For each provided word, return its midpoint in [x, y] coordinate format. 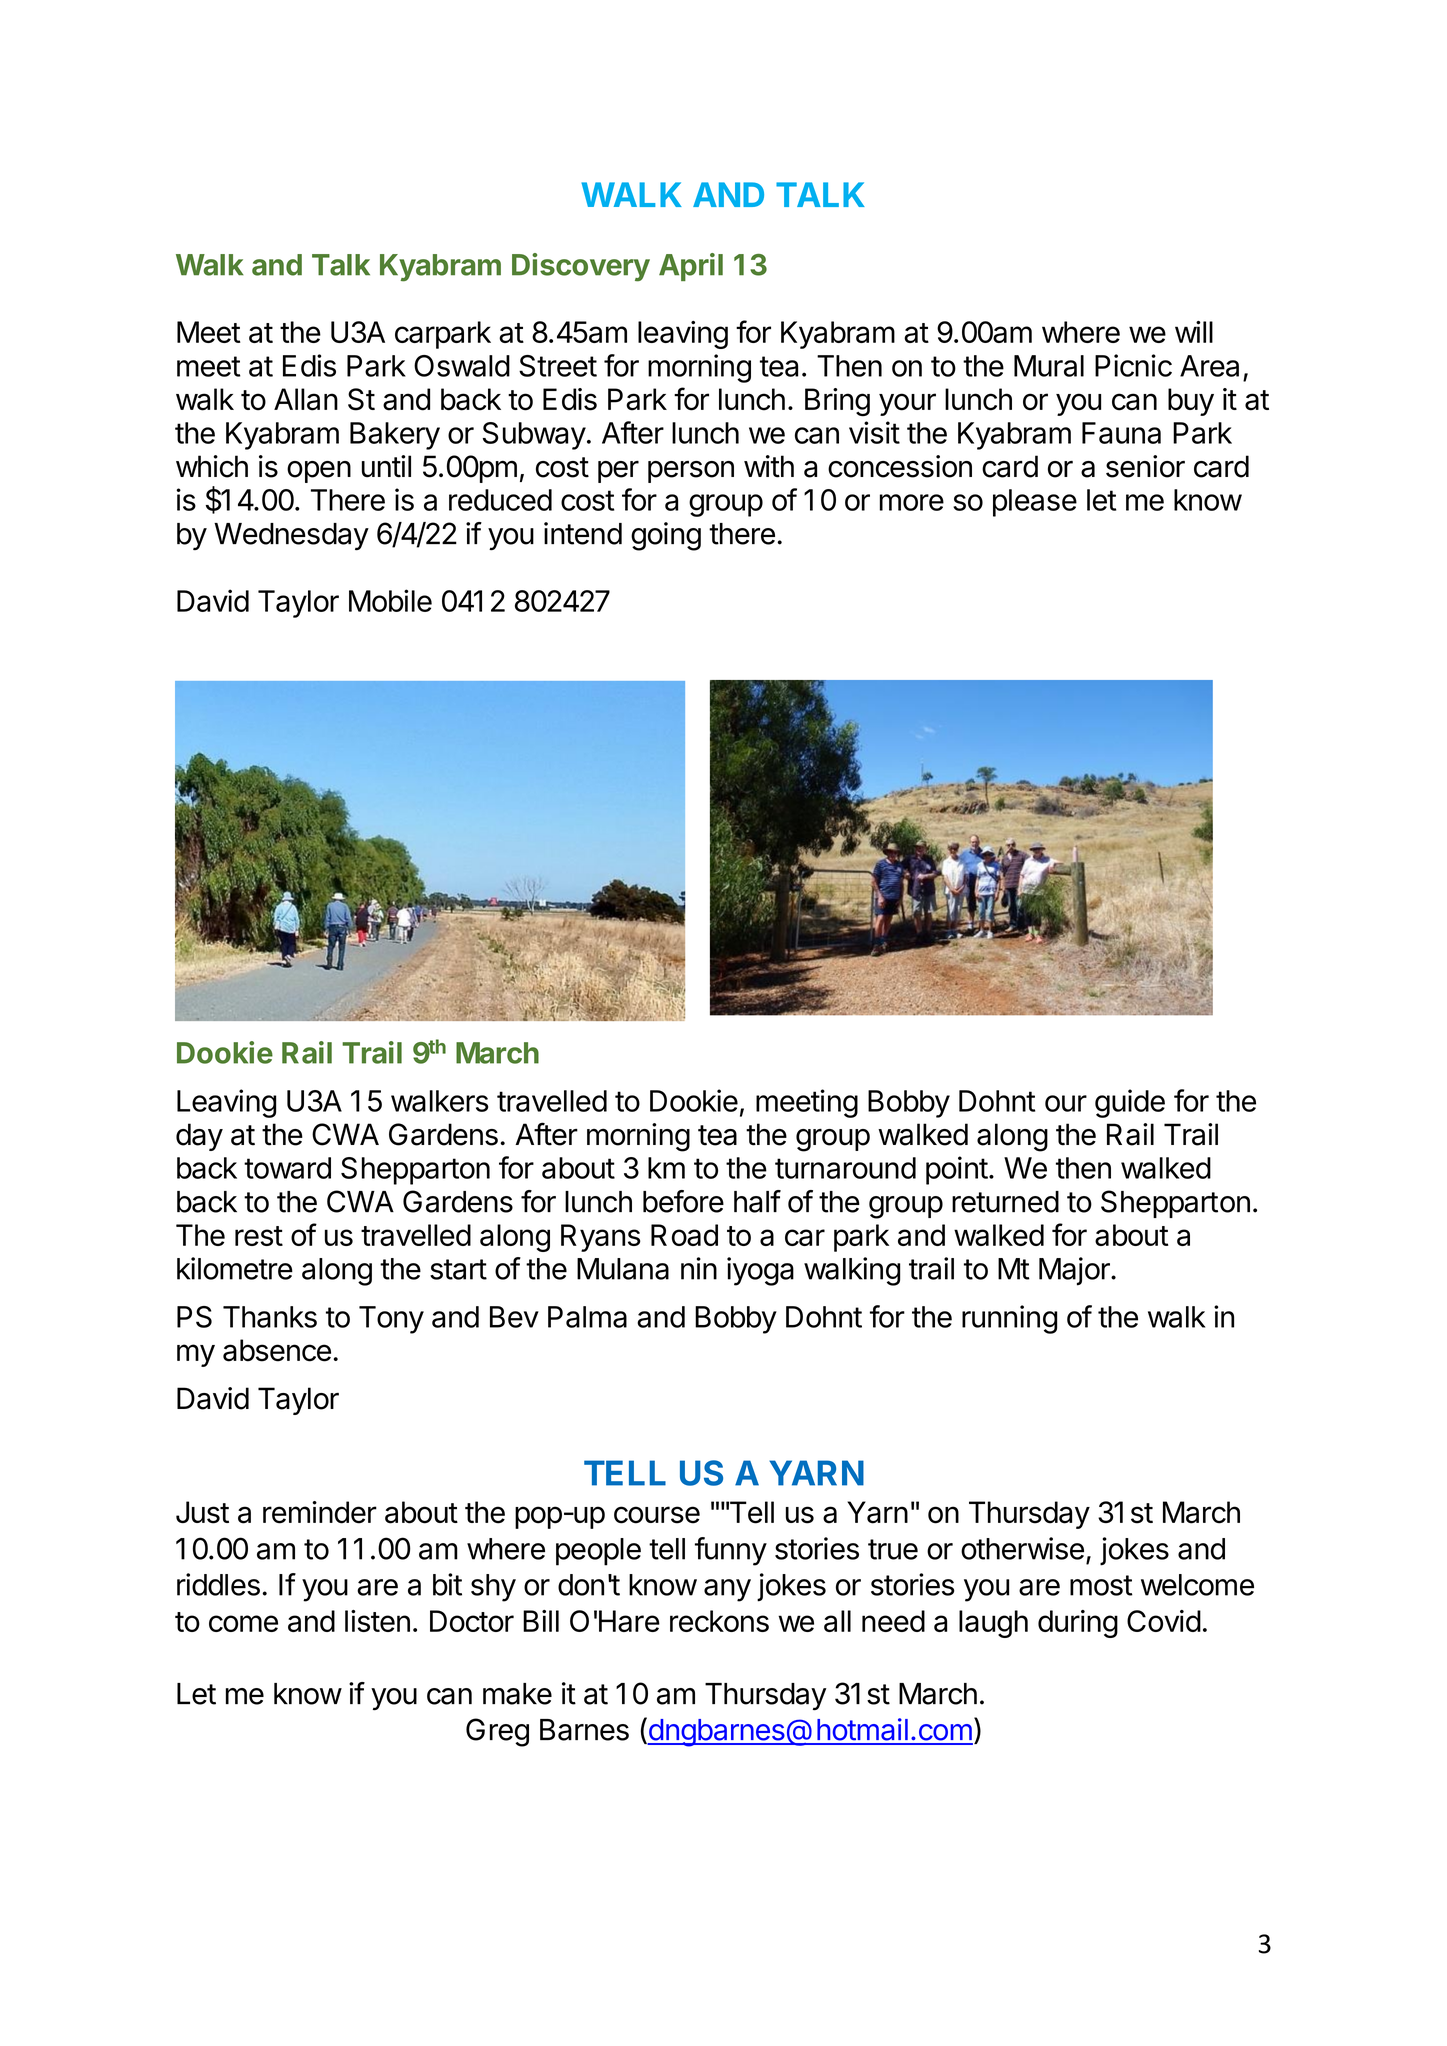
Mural [1049, 366]
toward [287, 1168]
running [1009, 1319]
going [666, 536]
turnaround [845, 1168]
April [691, 267]
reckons [719, 1621]
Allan [306, 399]
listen [377, 1621]
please [1035, 503]
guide [1130, 1103]
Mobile [390, 600]
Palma [587, 1317]
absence [277, 1350]
